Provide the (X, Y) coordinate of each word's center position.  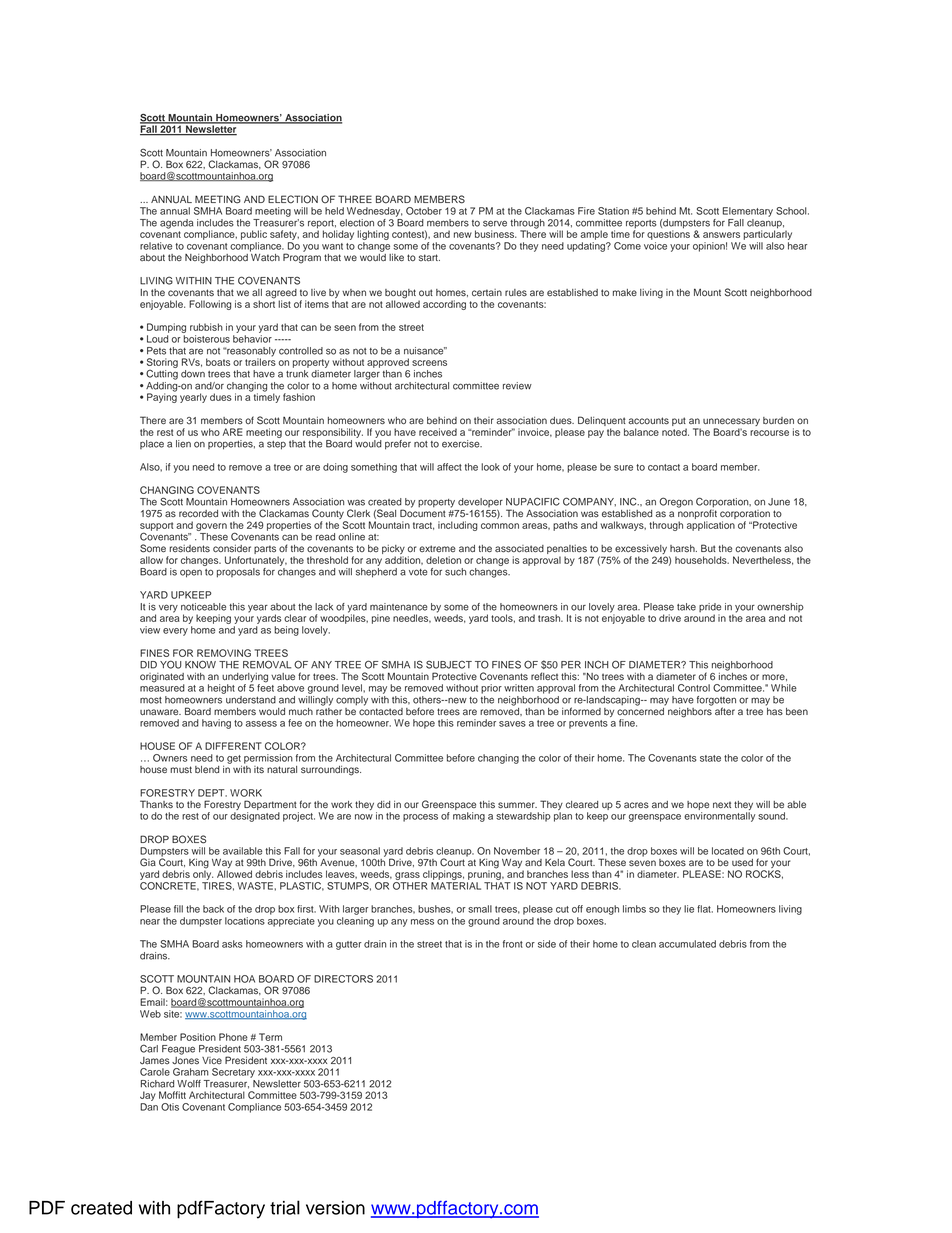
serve (495, 223)
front (513, 944)
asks (232, 944)
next (722, 805)
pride (710, 609)
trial (285, 1207)
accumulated (687, 944)
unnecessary (731, 423)
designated (255, 817)
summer (517, 805)
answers (721, 235)
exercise (462, 444)
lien (183, 444)
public (254, 235)
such (455, 572)
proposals (238, 573)
